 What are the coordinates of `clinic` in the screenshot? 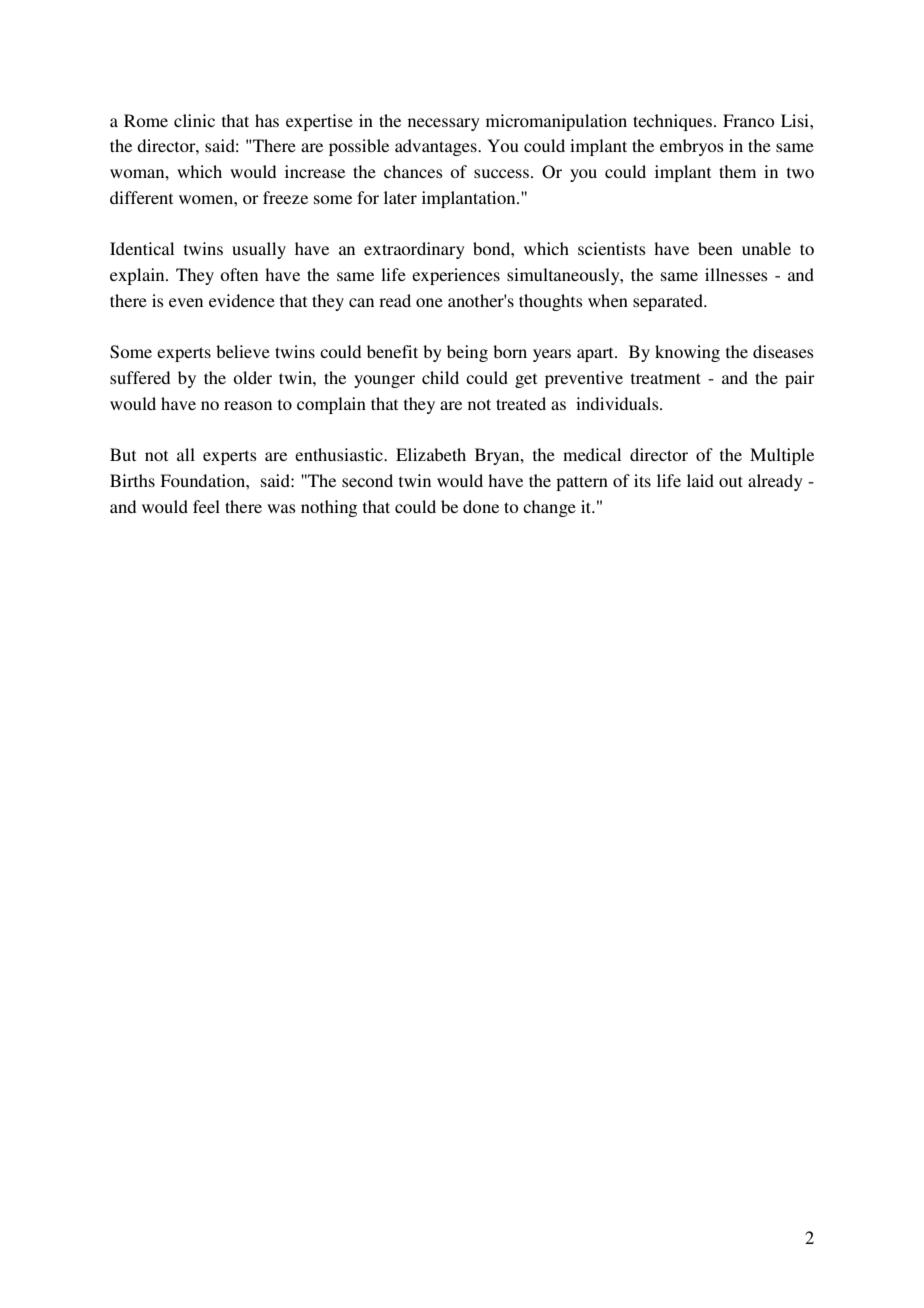 It's located at (194, 120).
